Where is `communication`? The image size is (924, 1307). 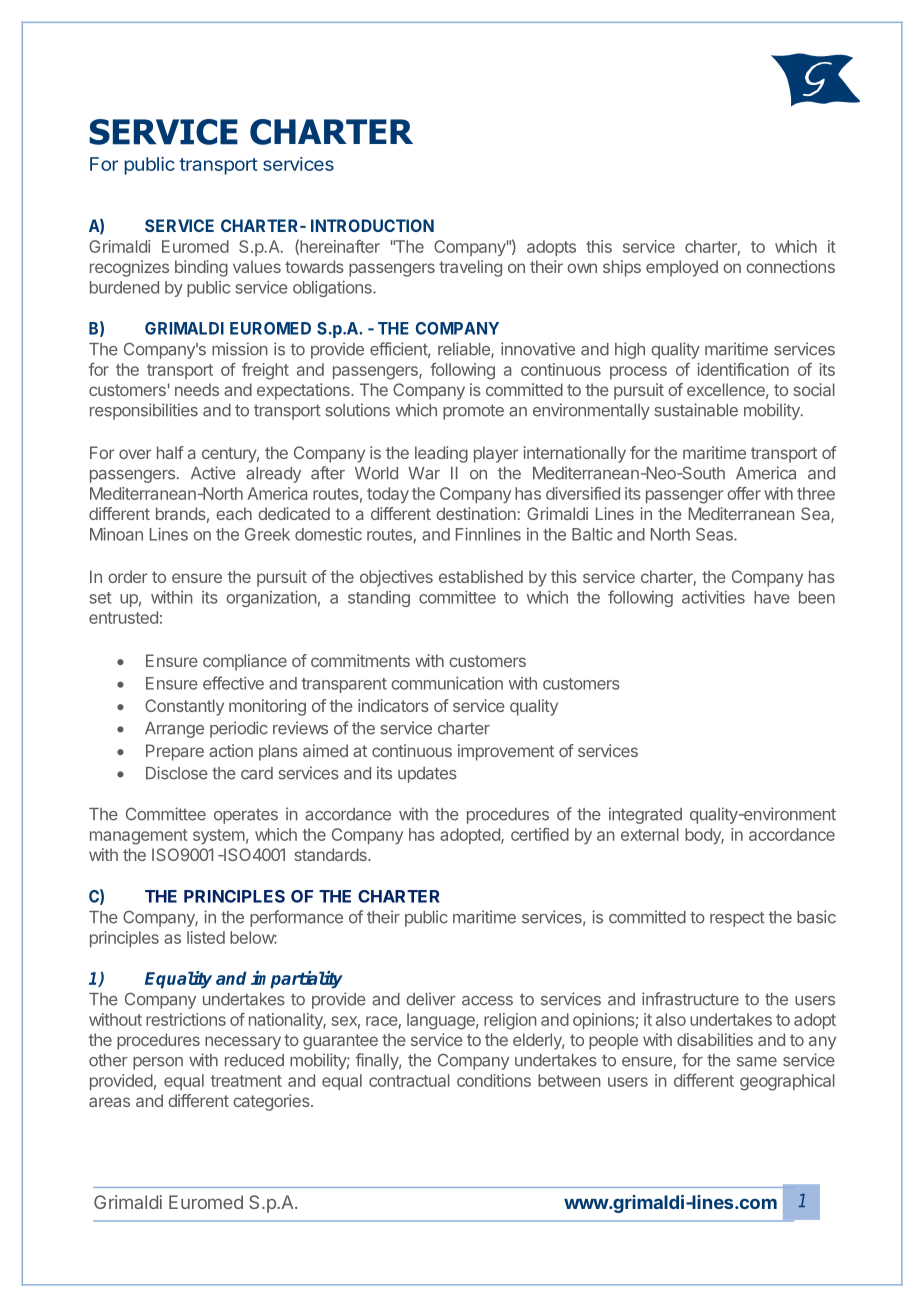
communication is located at coordinates (447, 683).
